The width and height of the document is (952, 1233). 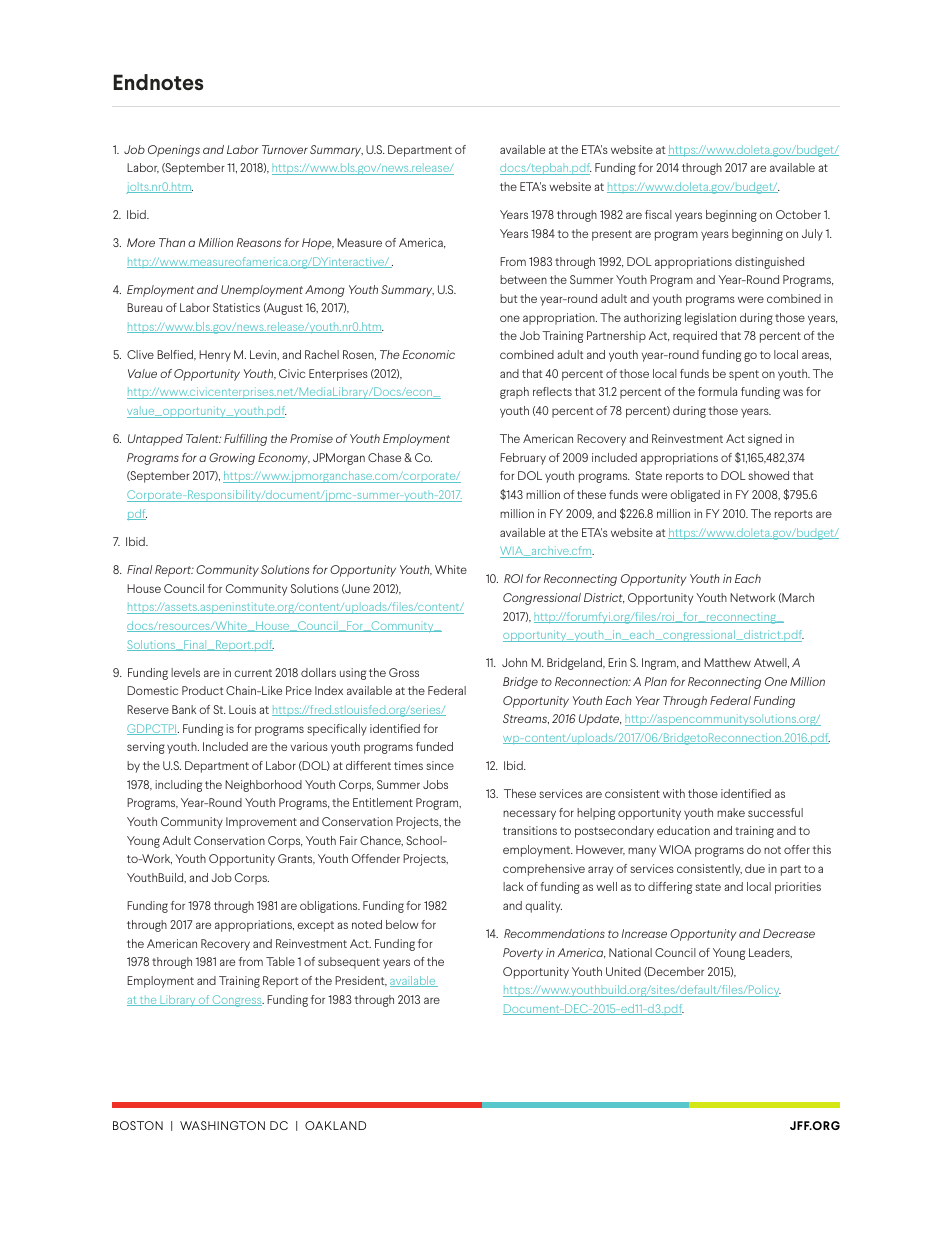 I want to click on Matthew, so click(x=727, y=662).
